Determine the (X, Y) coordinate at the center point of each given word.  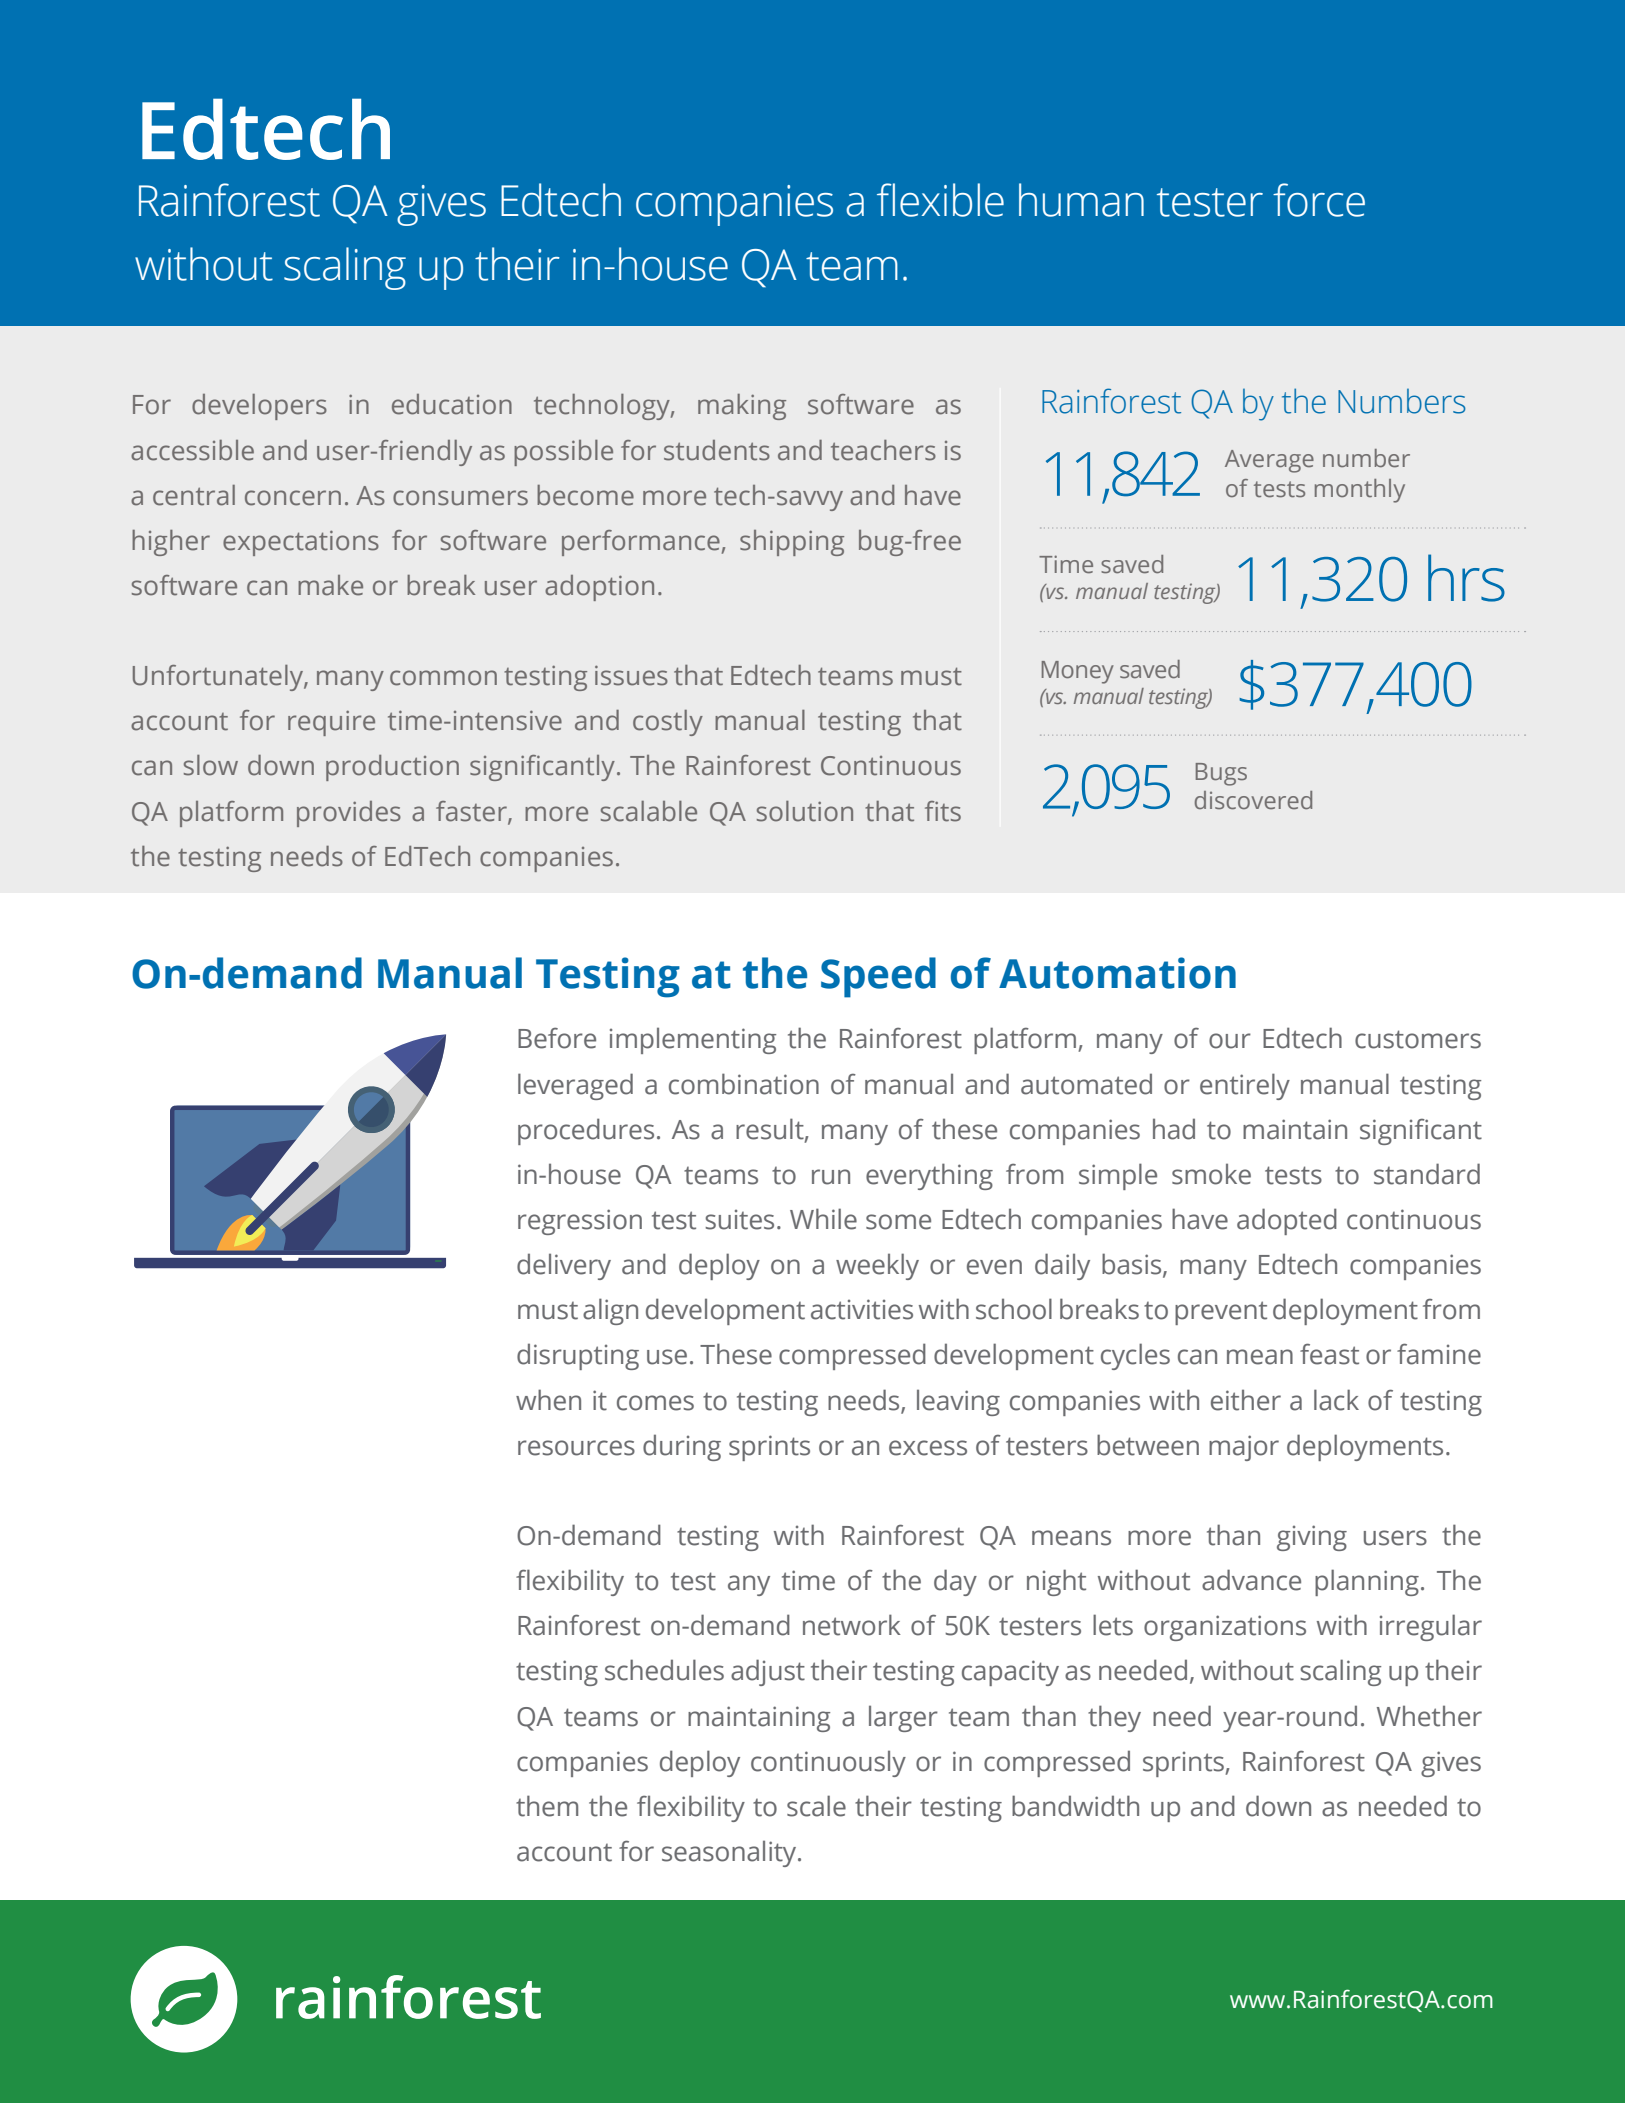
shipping (792, 543)
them (547, 1806)
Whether (1429, 1716)
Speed (878, 977)
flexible (940, 200)
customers (1418, 1039)
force (1319, 200)
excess (928, 1448)
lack (1336, 1400)
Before (557, 1038)
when (548, 1400)
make (330, 585)
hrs (1466, 578)
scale (816, 1806)
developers (259, 407)
